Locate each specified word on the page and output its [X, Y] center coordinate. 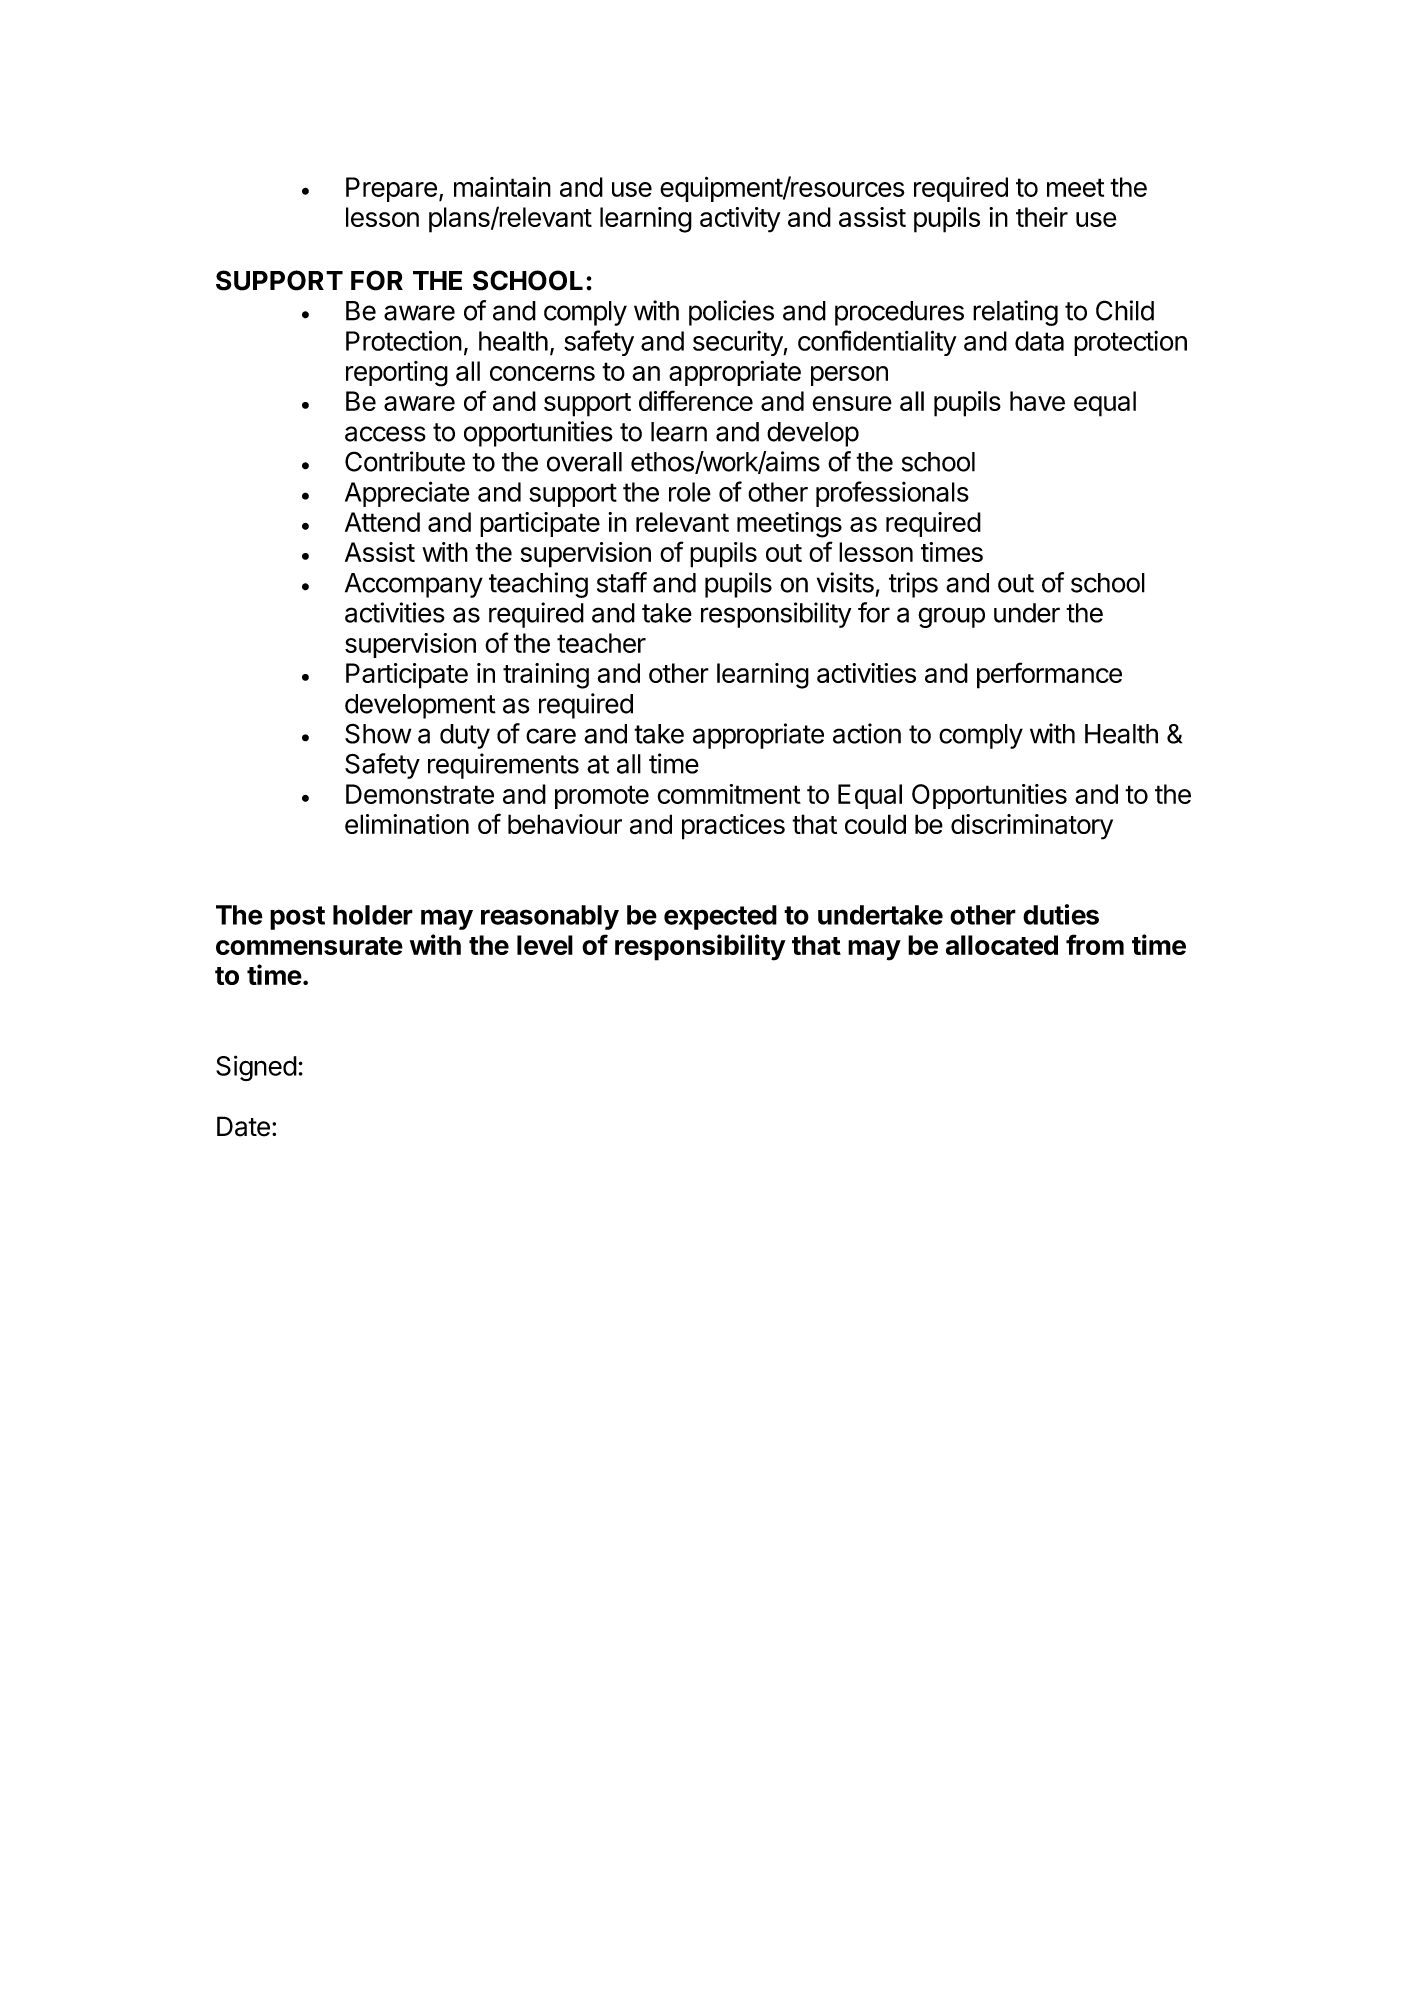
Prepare [391, 189]
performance [1049, 675]
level [545, 945]
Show [378, 733]
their [1042, 217]
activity [740, 220]
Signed [256, 1068]
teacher [601, 643]
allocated [1002, 945]
